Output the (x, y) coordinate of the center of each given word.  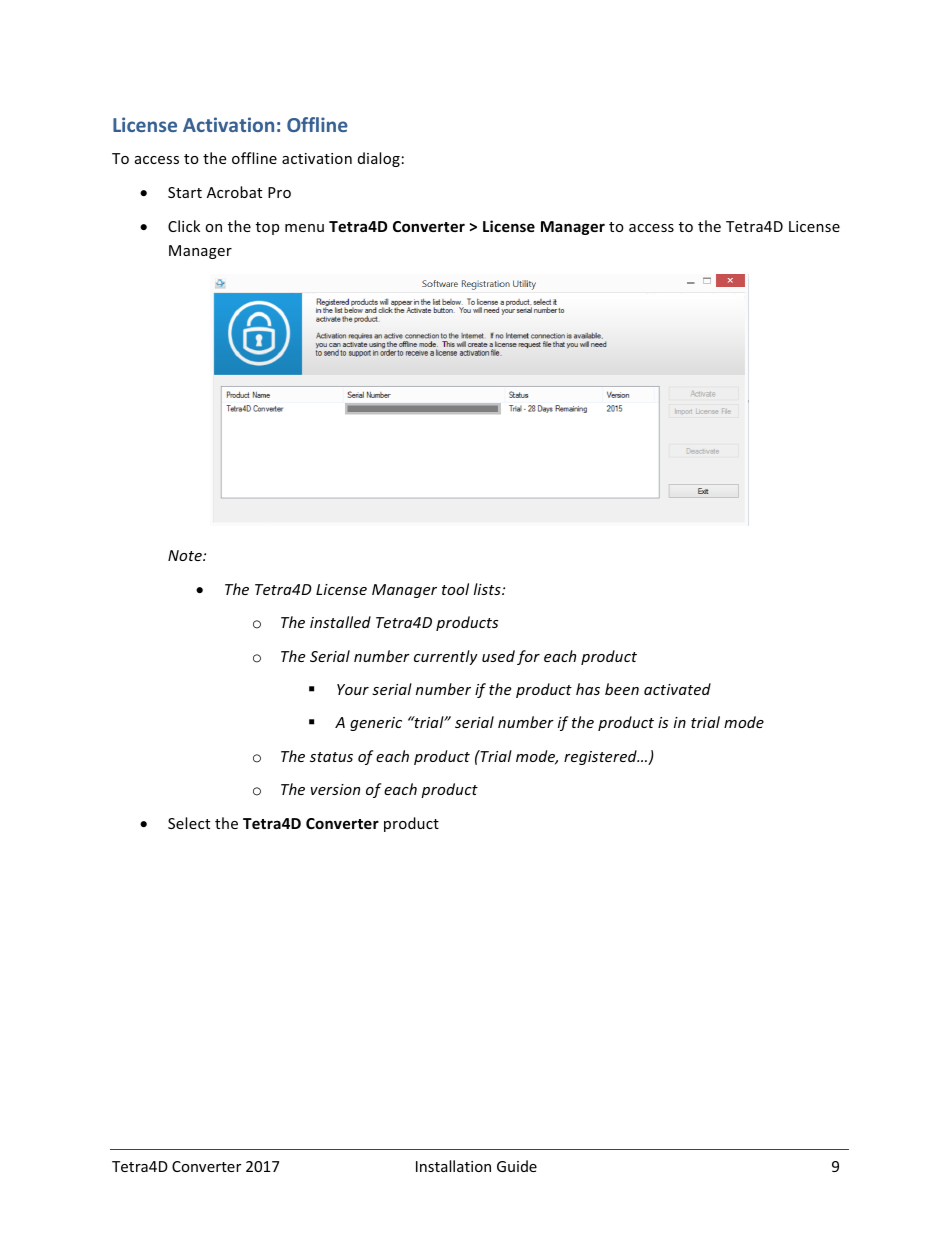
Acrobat (234, 192)
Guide (517, 1166)
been (622, 689)
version (335, 789)
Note (186, 555)
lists (488, 589)
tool (455, 589)
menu (304, 228)
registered (601, 757)
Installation (453, 1166)
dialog (379, 159)
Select (189, 823)
